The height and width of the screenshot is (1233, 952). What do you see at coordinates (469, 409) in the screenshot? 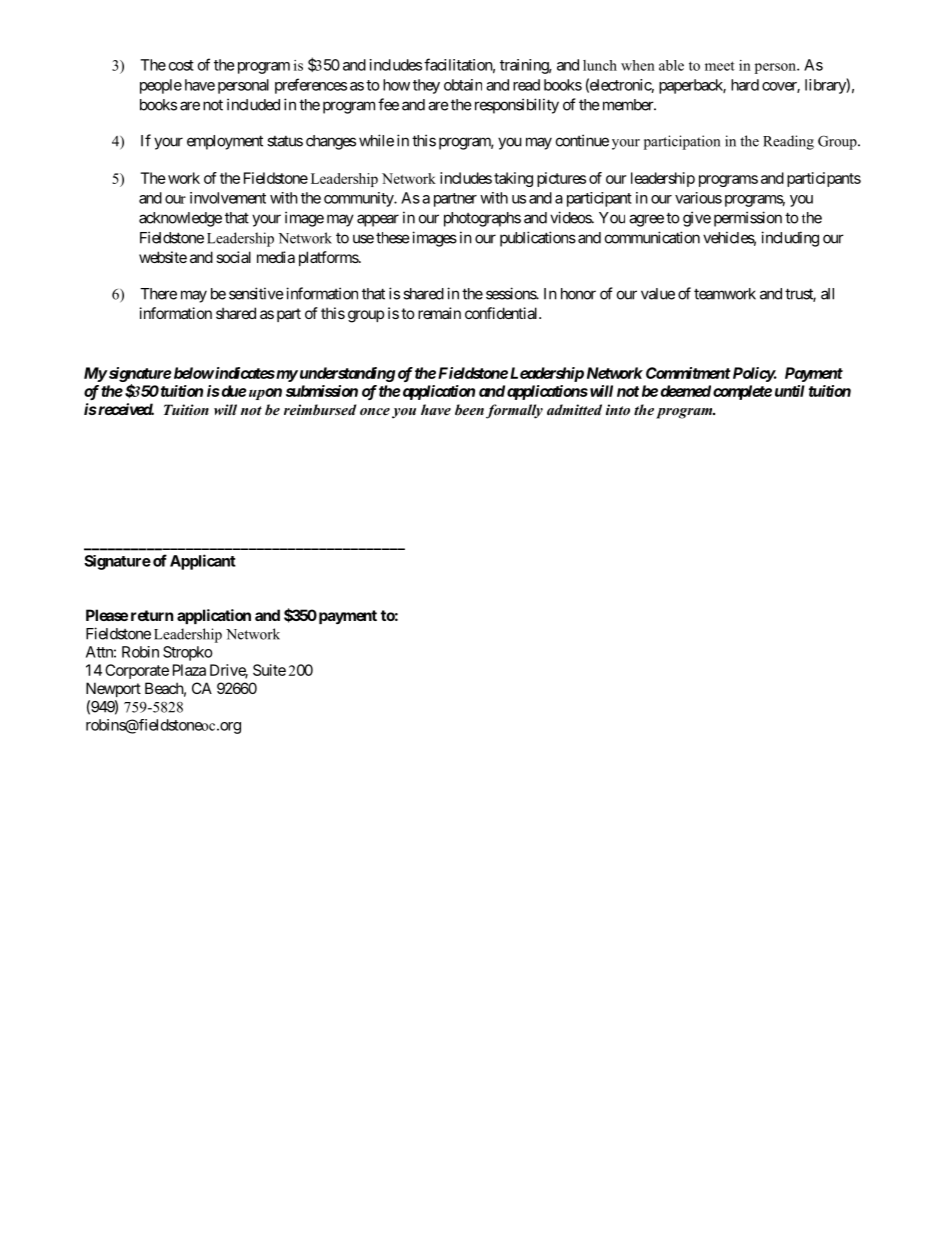
I see `been` at bounding box center [469, 409].
